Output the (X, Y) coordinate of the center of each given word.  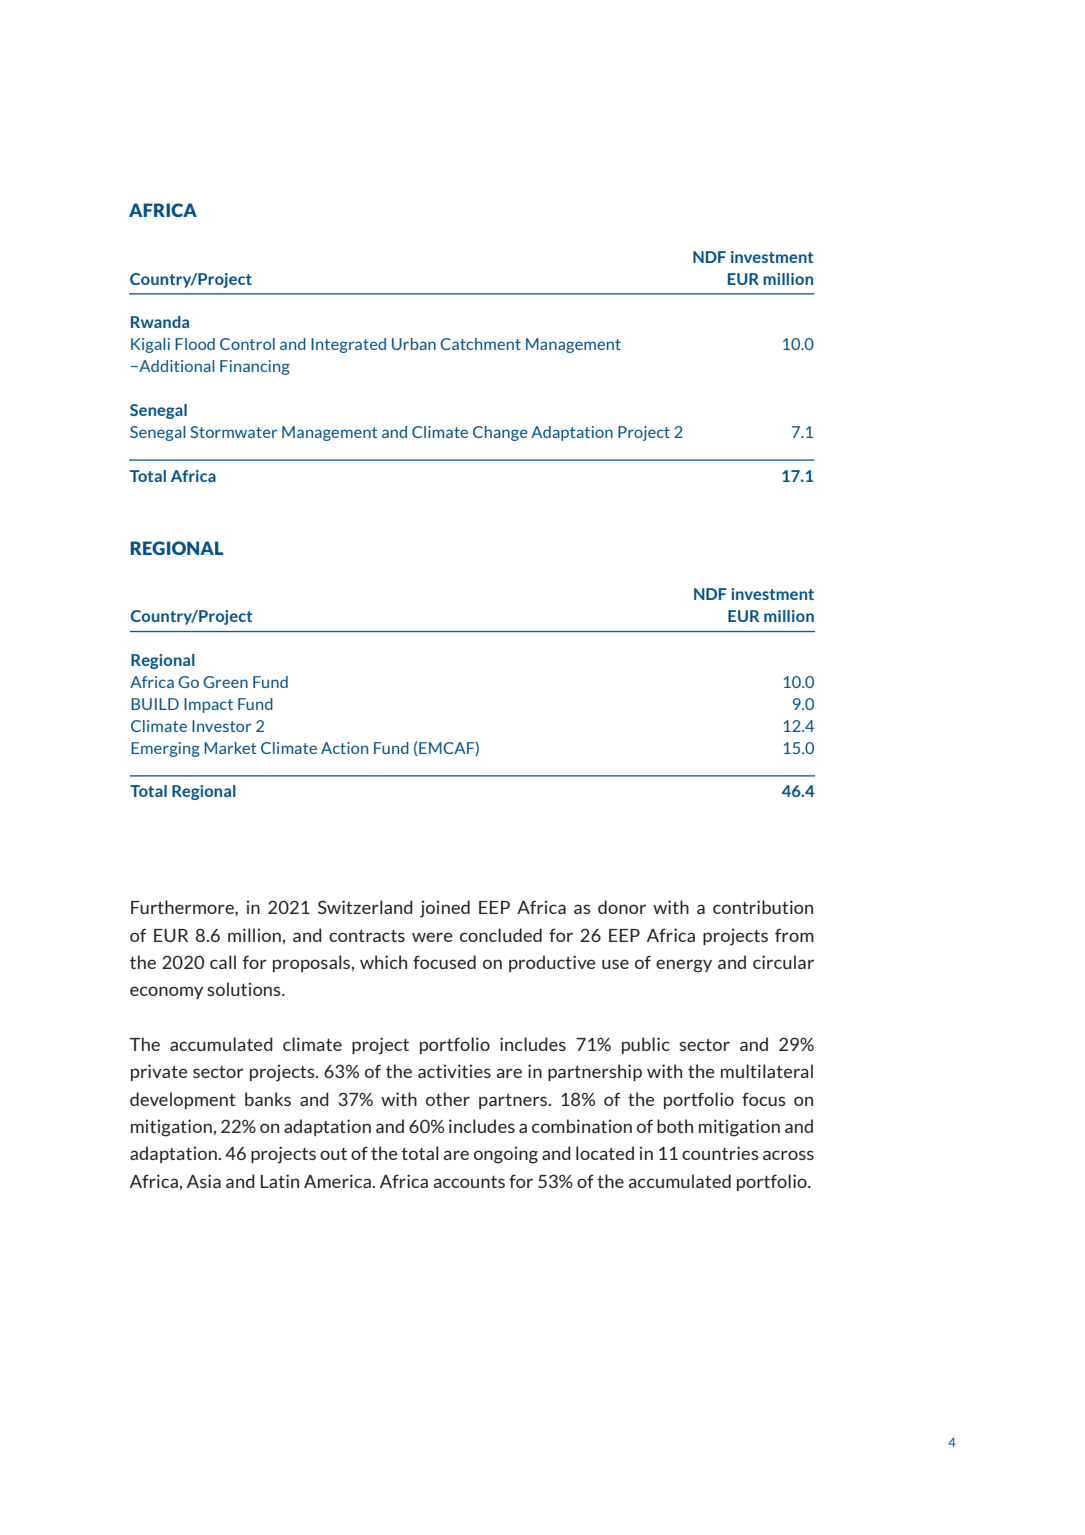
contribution (763, 907)
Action (344, 748)
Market (230, 748)
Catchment (480, 344)
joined (445, 909)
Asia (204, 1181)
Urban (414, 344)
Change (500, 433)
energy (684, 966)
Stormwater (233, 432)
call (223, 962)
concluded (501, 935)
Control (247, 344)
